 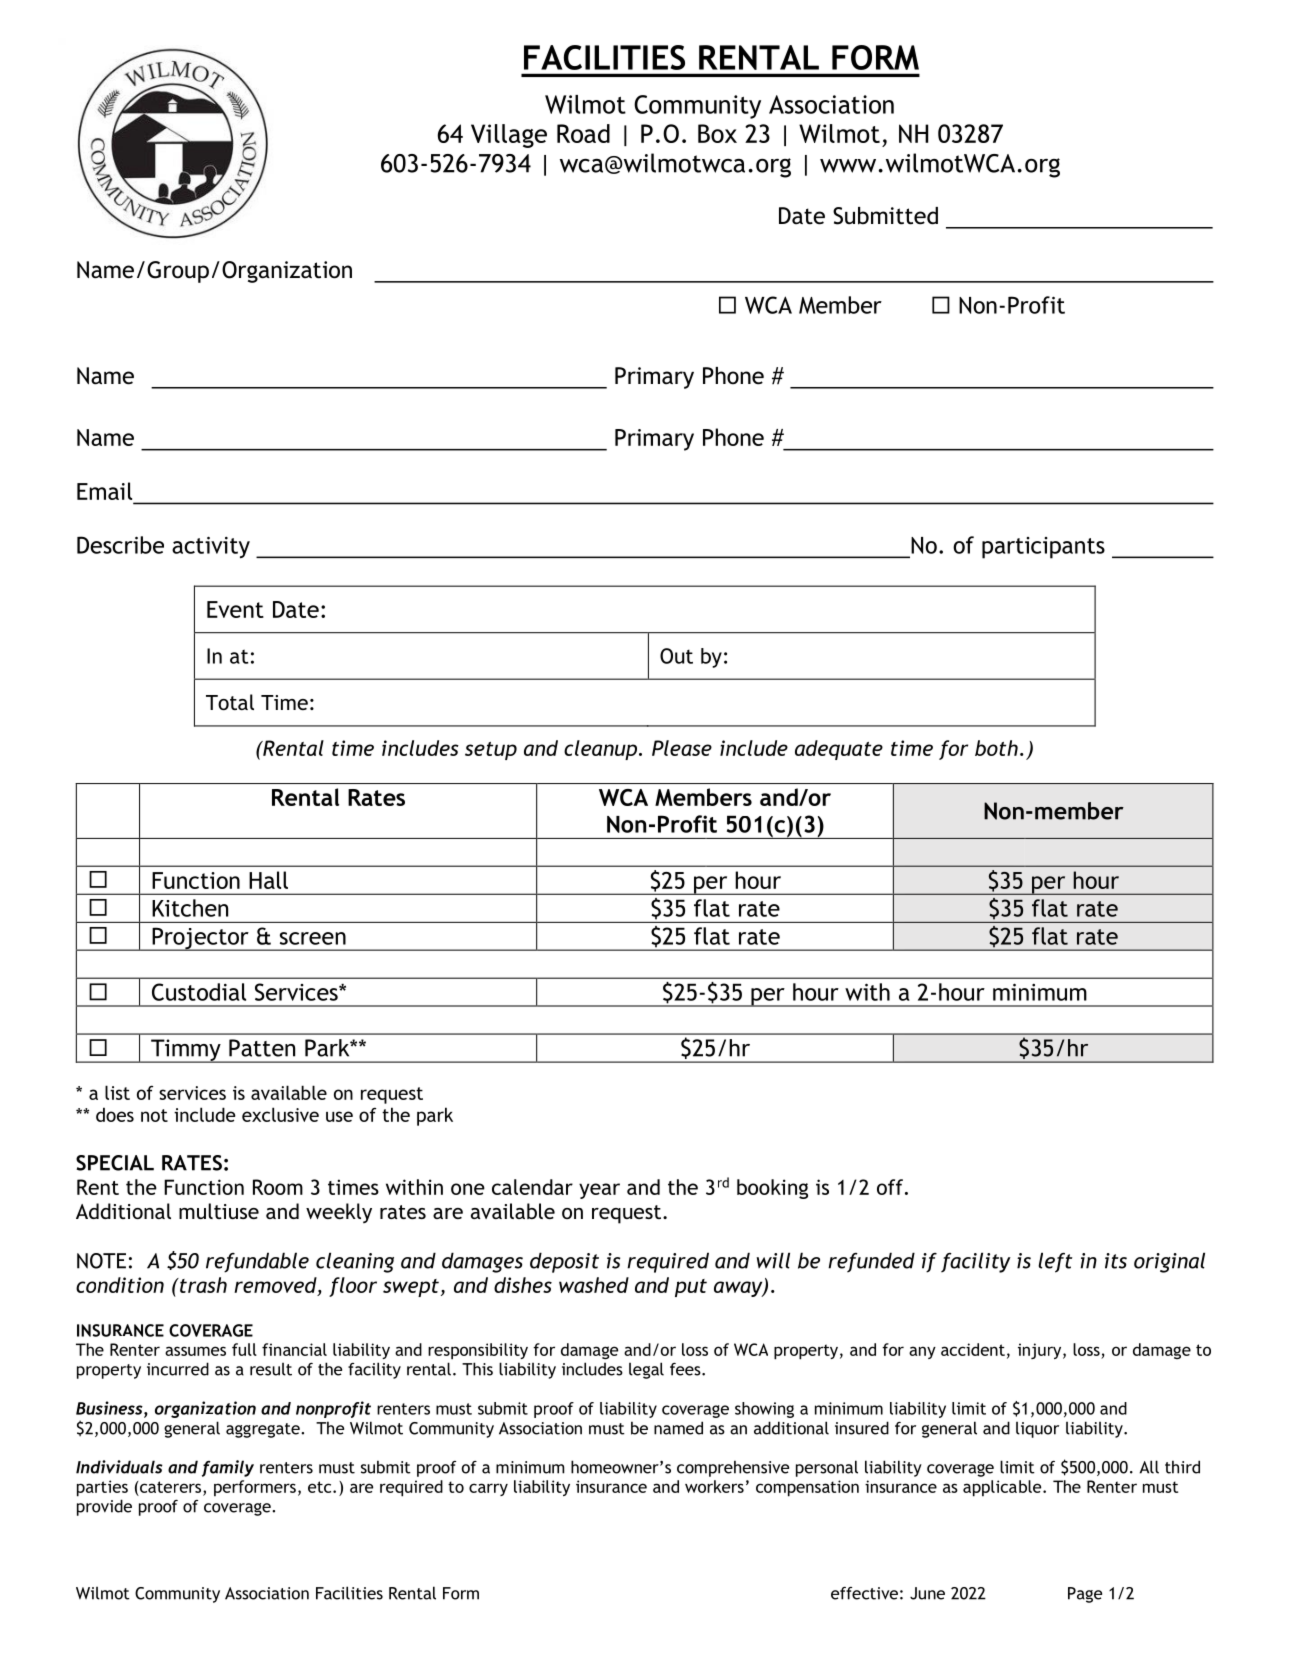 I want to click on Village, so click(x=509, y=136).
